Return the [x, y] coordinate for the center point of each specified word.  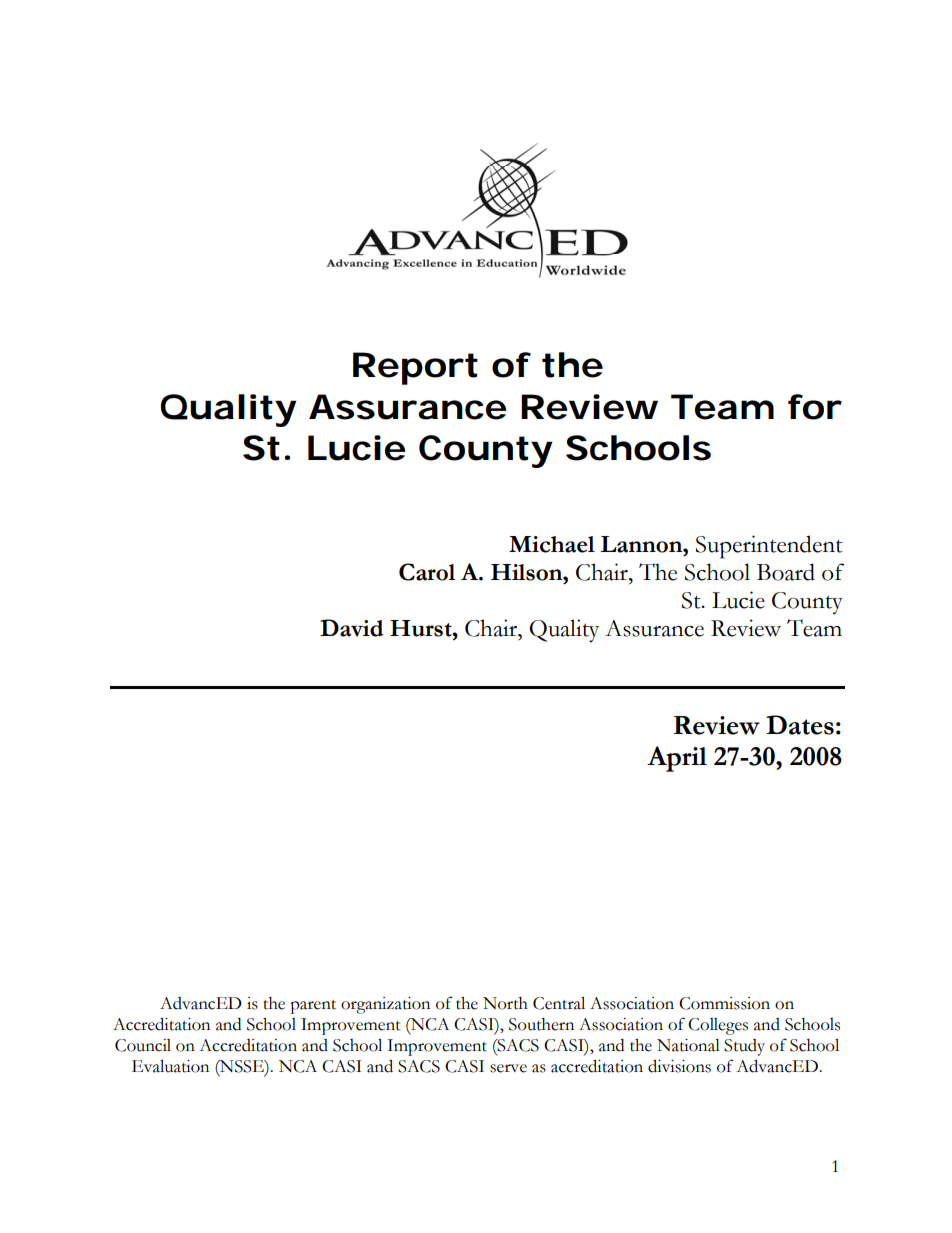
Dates [800, 725]
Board [786, 572]
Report [415, 368]
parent [313, 1007]
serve [508, 1068]
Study [744, 1047]
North [505, 1003]
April [677, 759]
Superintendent [769, 547]
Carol [427, 572]
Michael [552, 544]
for [814, 407]
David [351, 628]
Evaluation [170, 1066]
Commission [724, 1003]
